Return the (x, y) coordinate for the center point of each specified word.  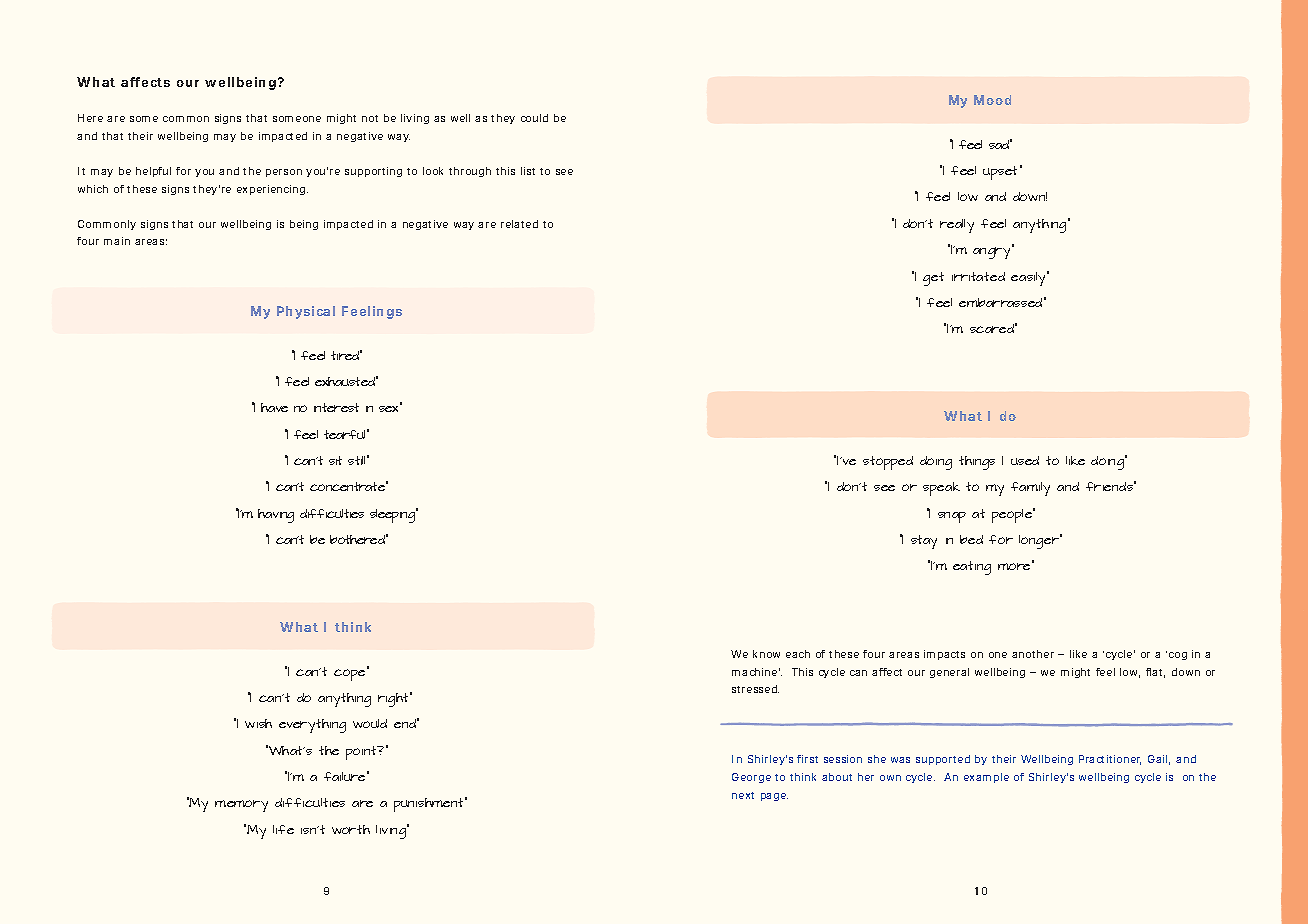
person (284, 173)
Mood (992, 100)
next (743, 795)
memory (241, 806)
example (986, 778)
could (534, 118)
